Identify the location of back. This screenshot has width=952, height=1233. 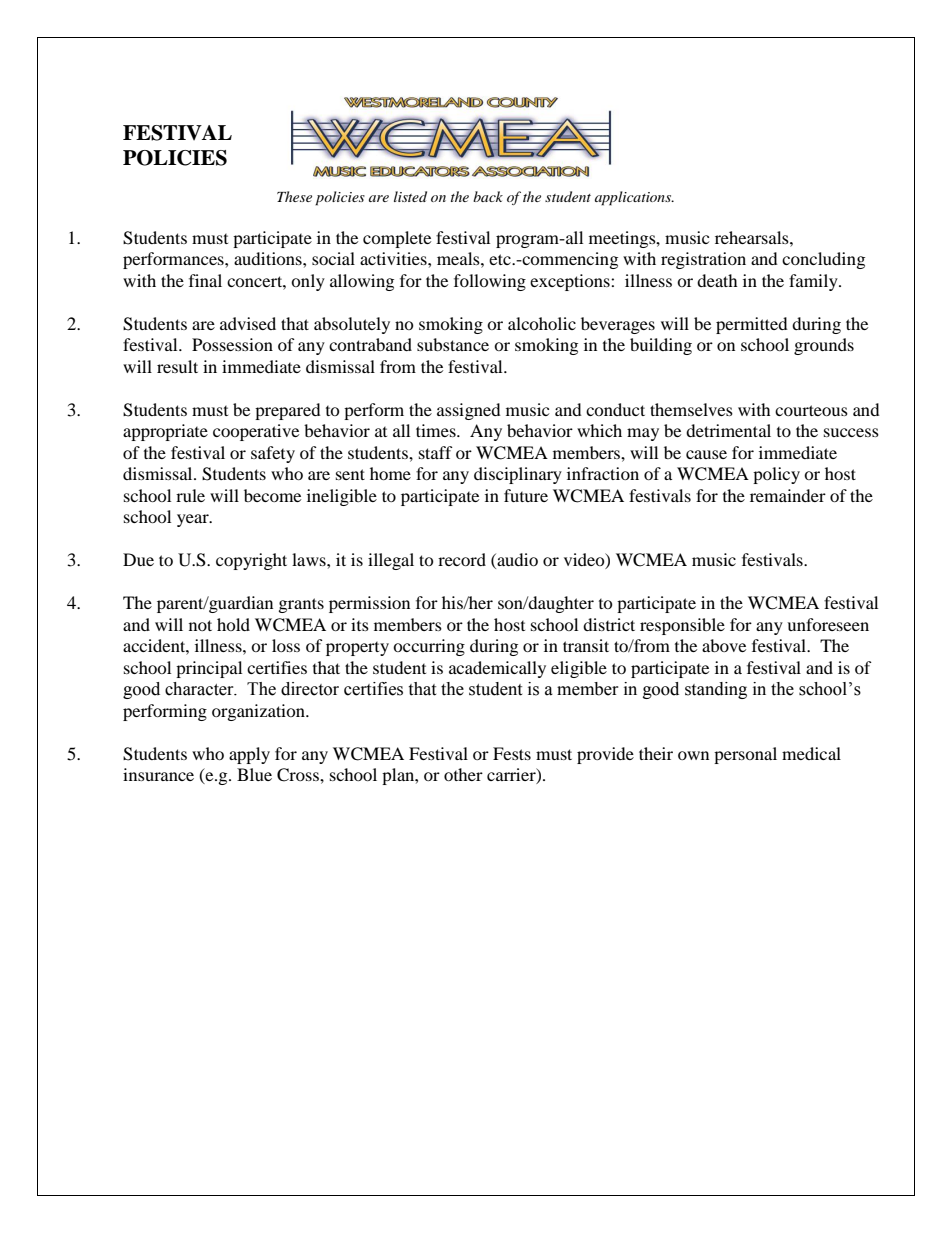
(488, 196).
